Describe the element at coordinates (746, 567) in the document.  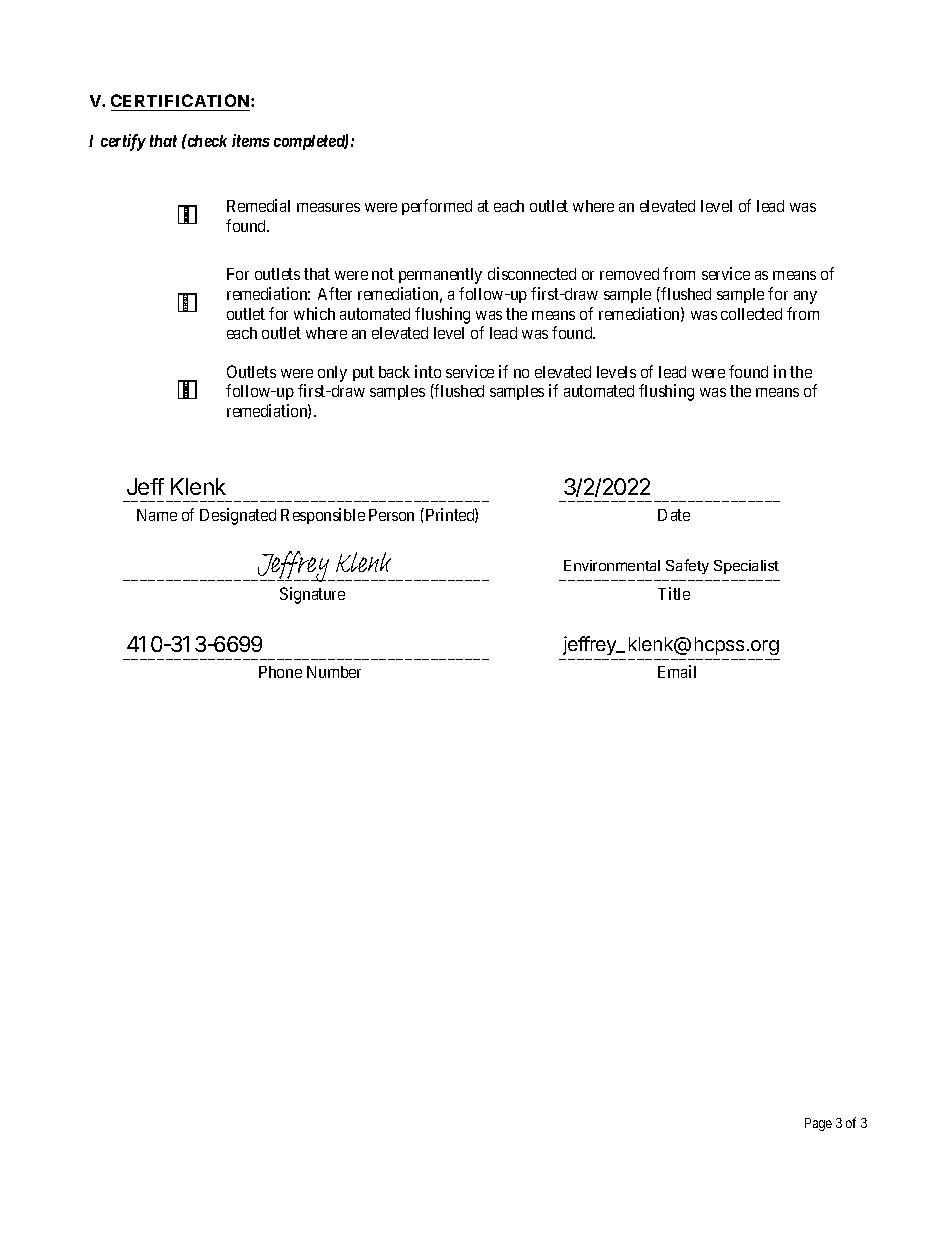
I see `Specialist` at that location.
